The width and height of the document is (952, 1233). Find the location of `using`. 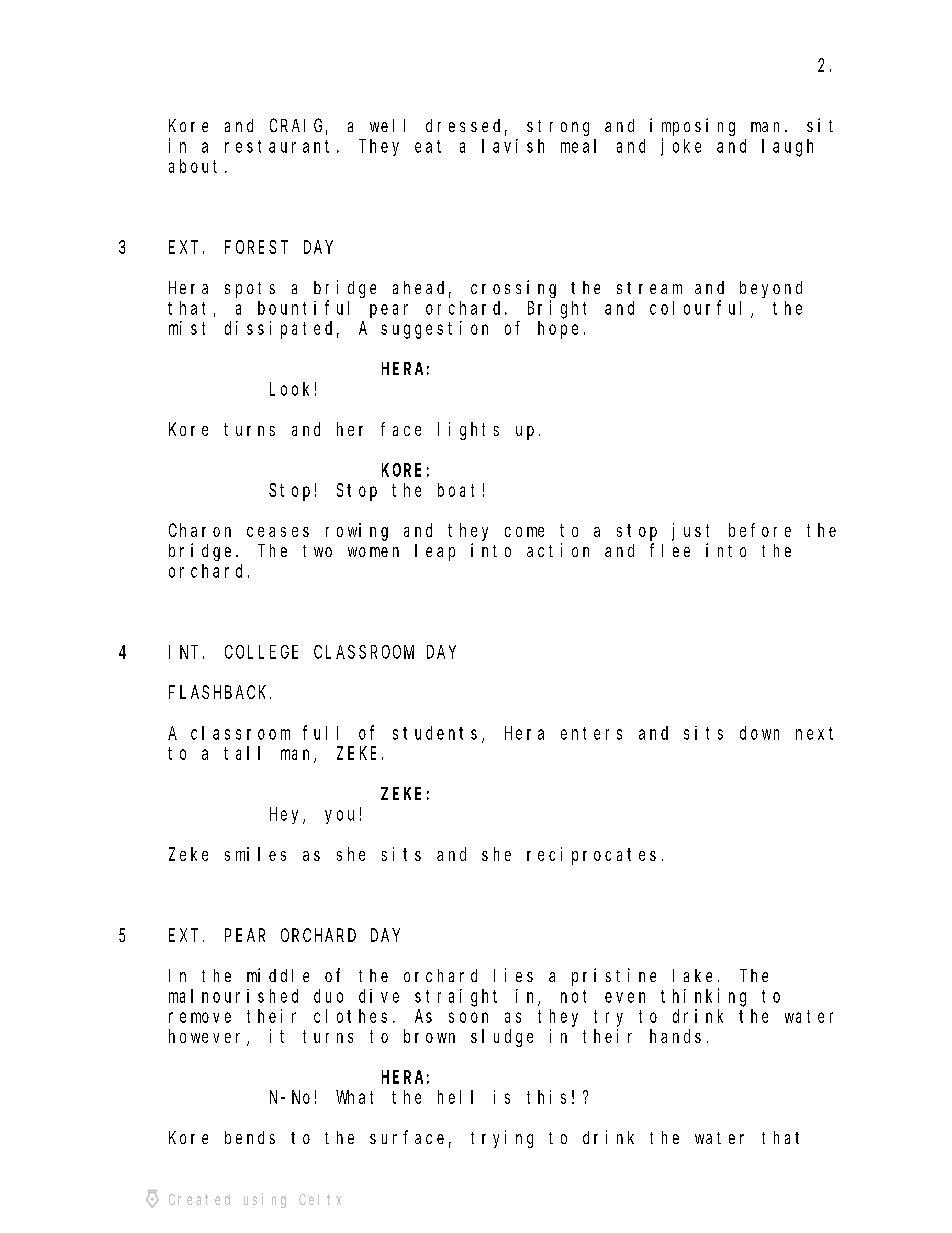

using is located at coordinates (265, 1200).
